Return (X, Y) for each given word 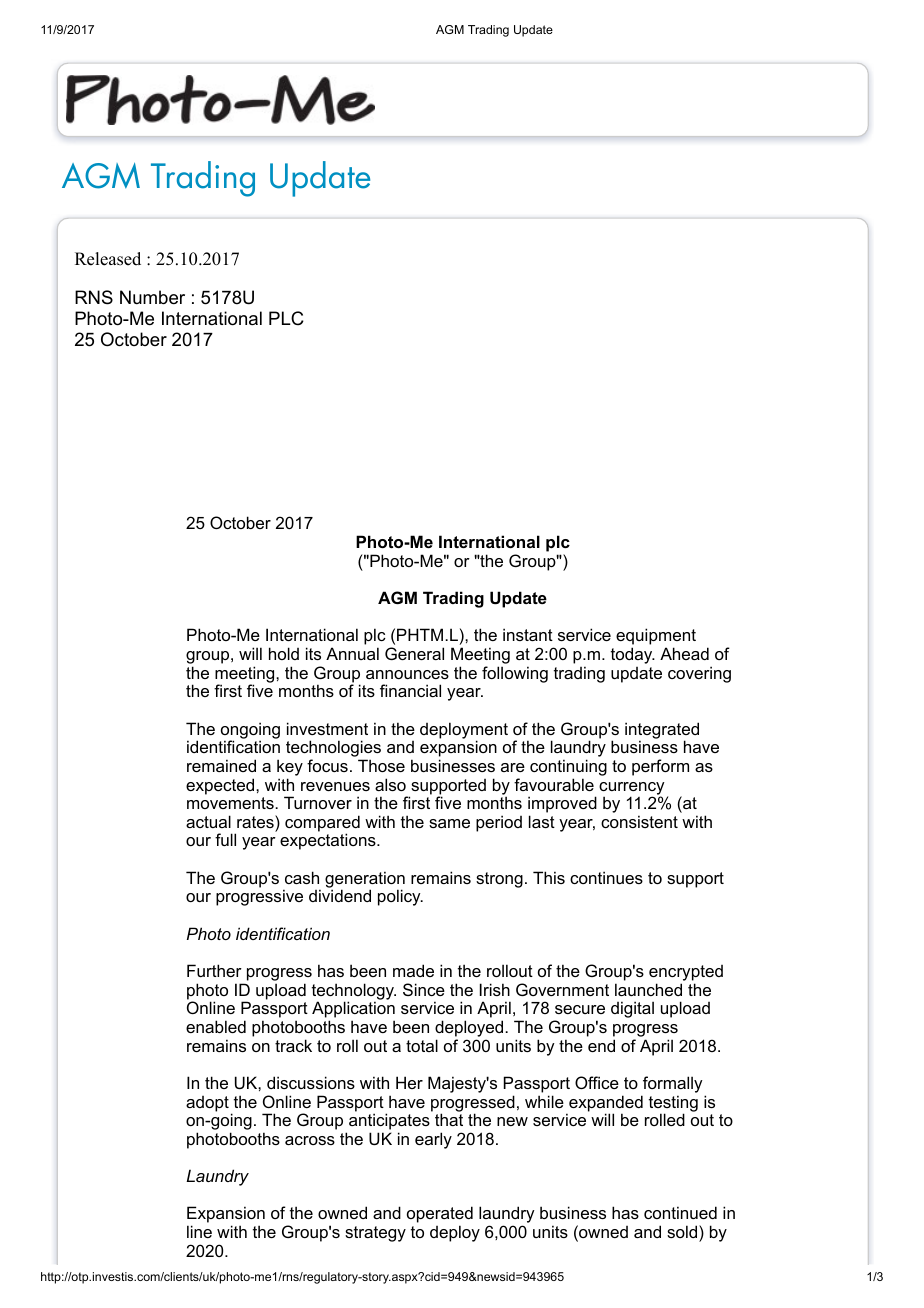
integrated (662, 731)
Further (214, 970)
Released (108, 259)
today (633, 655)
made (413, 970)
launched (648, 989)
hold (284, 653)
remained (221, 765)
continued (680, 1212)
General (414, 653)
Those (381, 765)
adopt (207, 1104)
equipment (656, 638)
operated (440, 1216)
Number (152, 297)
